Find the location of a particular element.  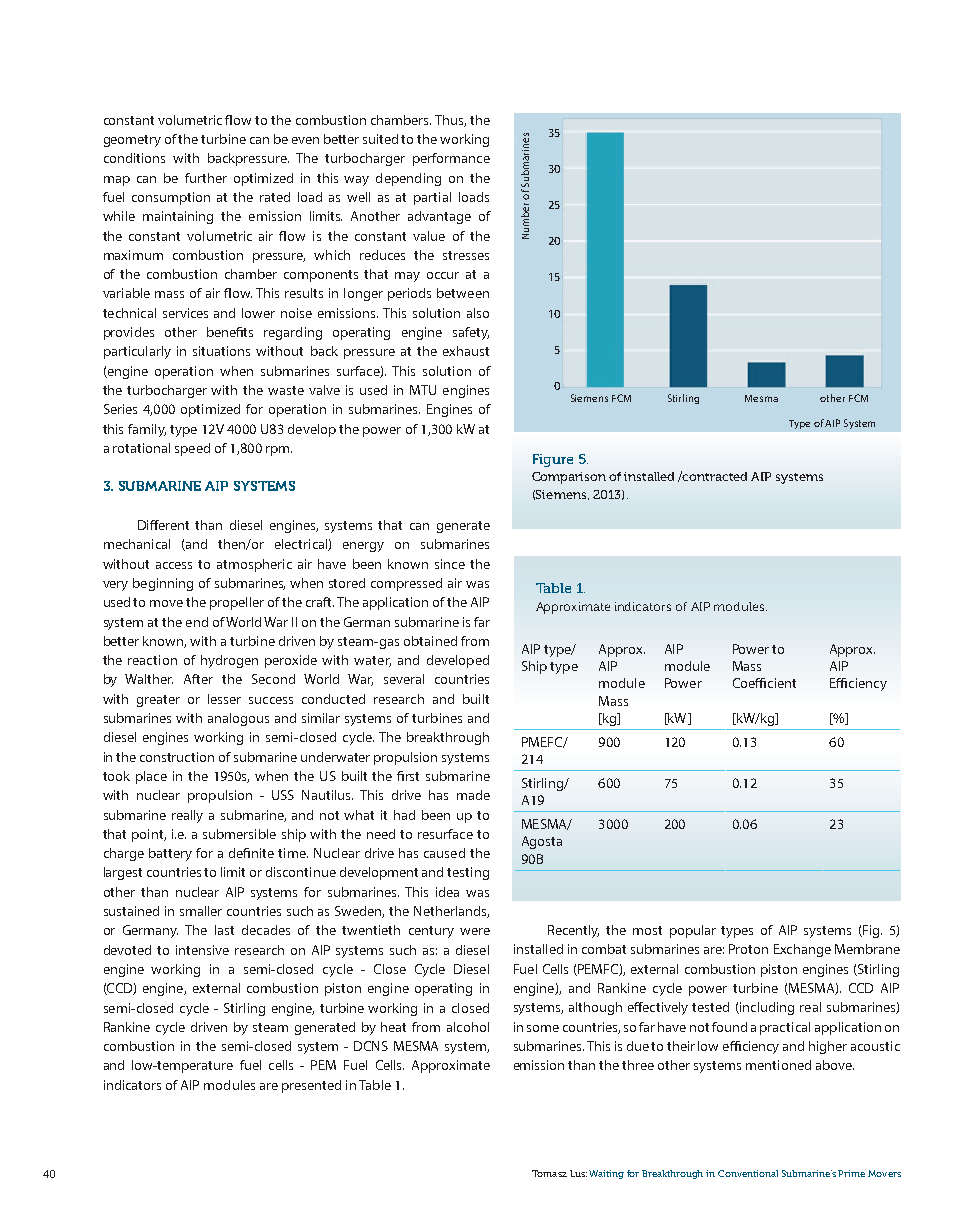

stresses is located at coordinates (466, 255).
